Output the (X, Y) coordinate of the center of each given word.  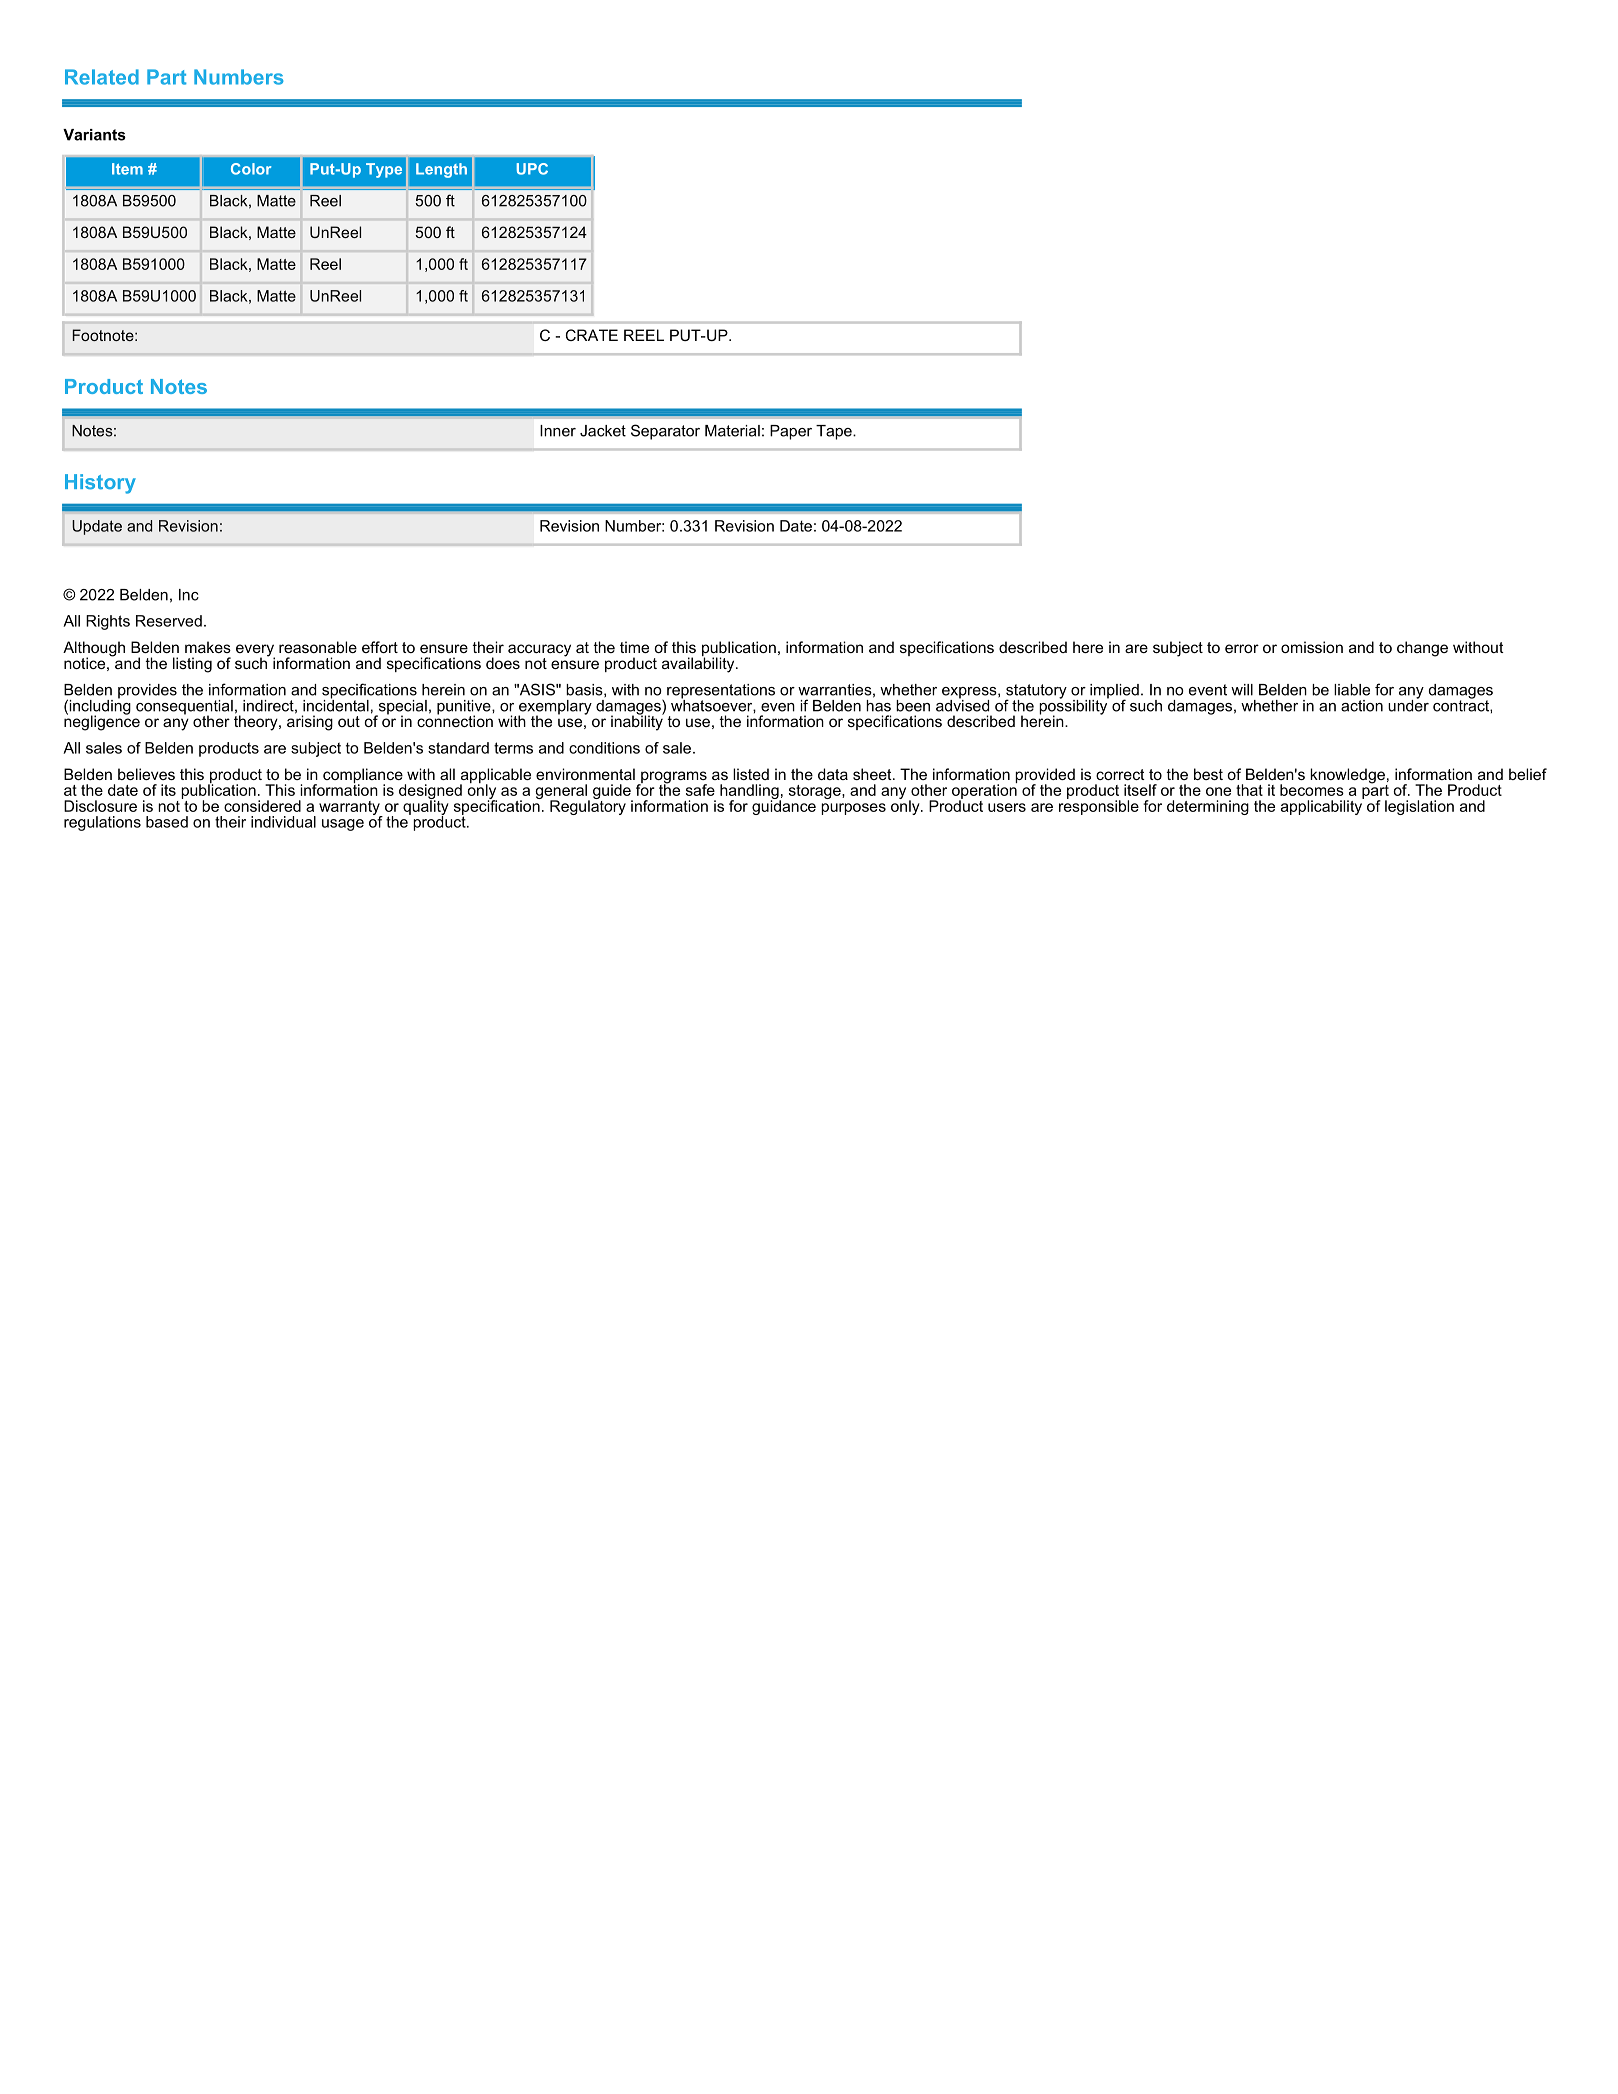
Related (102, 77)
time (634, 647)
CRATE (592, 335)
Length (441, 170)
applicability (1322, 806)
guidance (784, 806)
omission (1312, 647)
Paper (791, 432)
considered (262, 806)
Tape (835, 432)
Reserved (169, 621)
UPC (532, 169)
